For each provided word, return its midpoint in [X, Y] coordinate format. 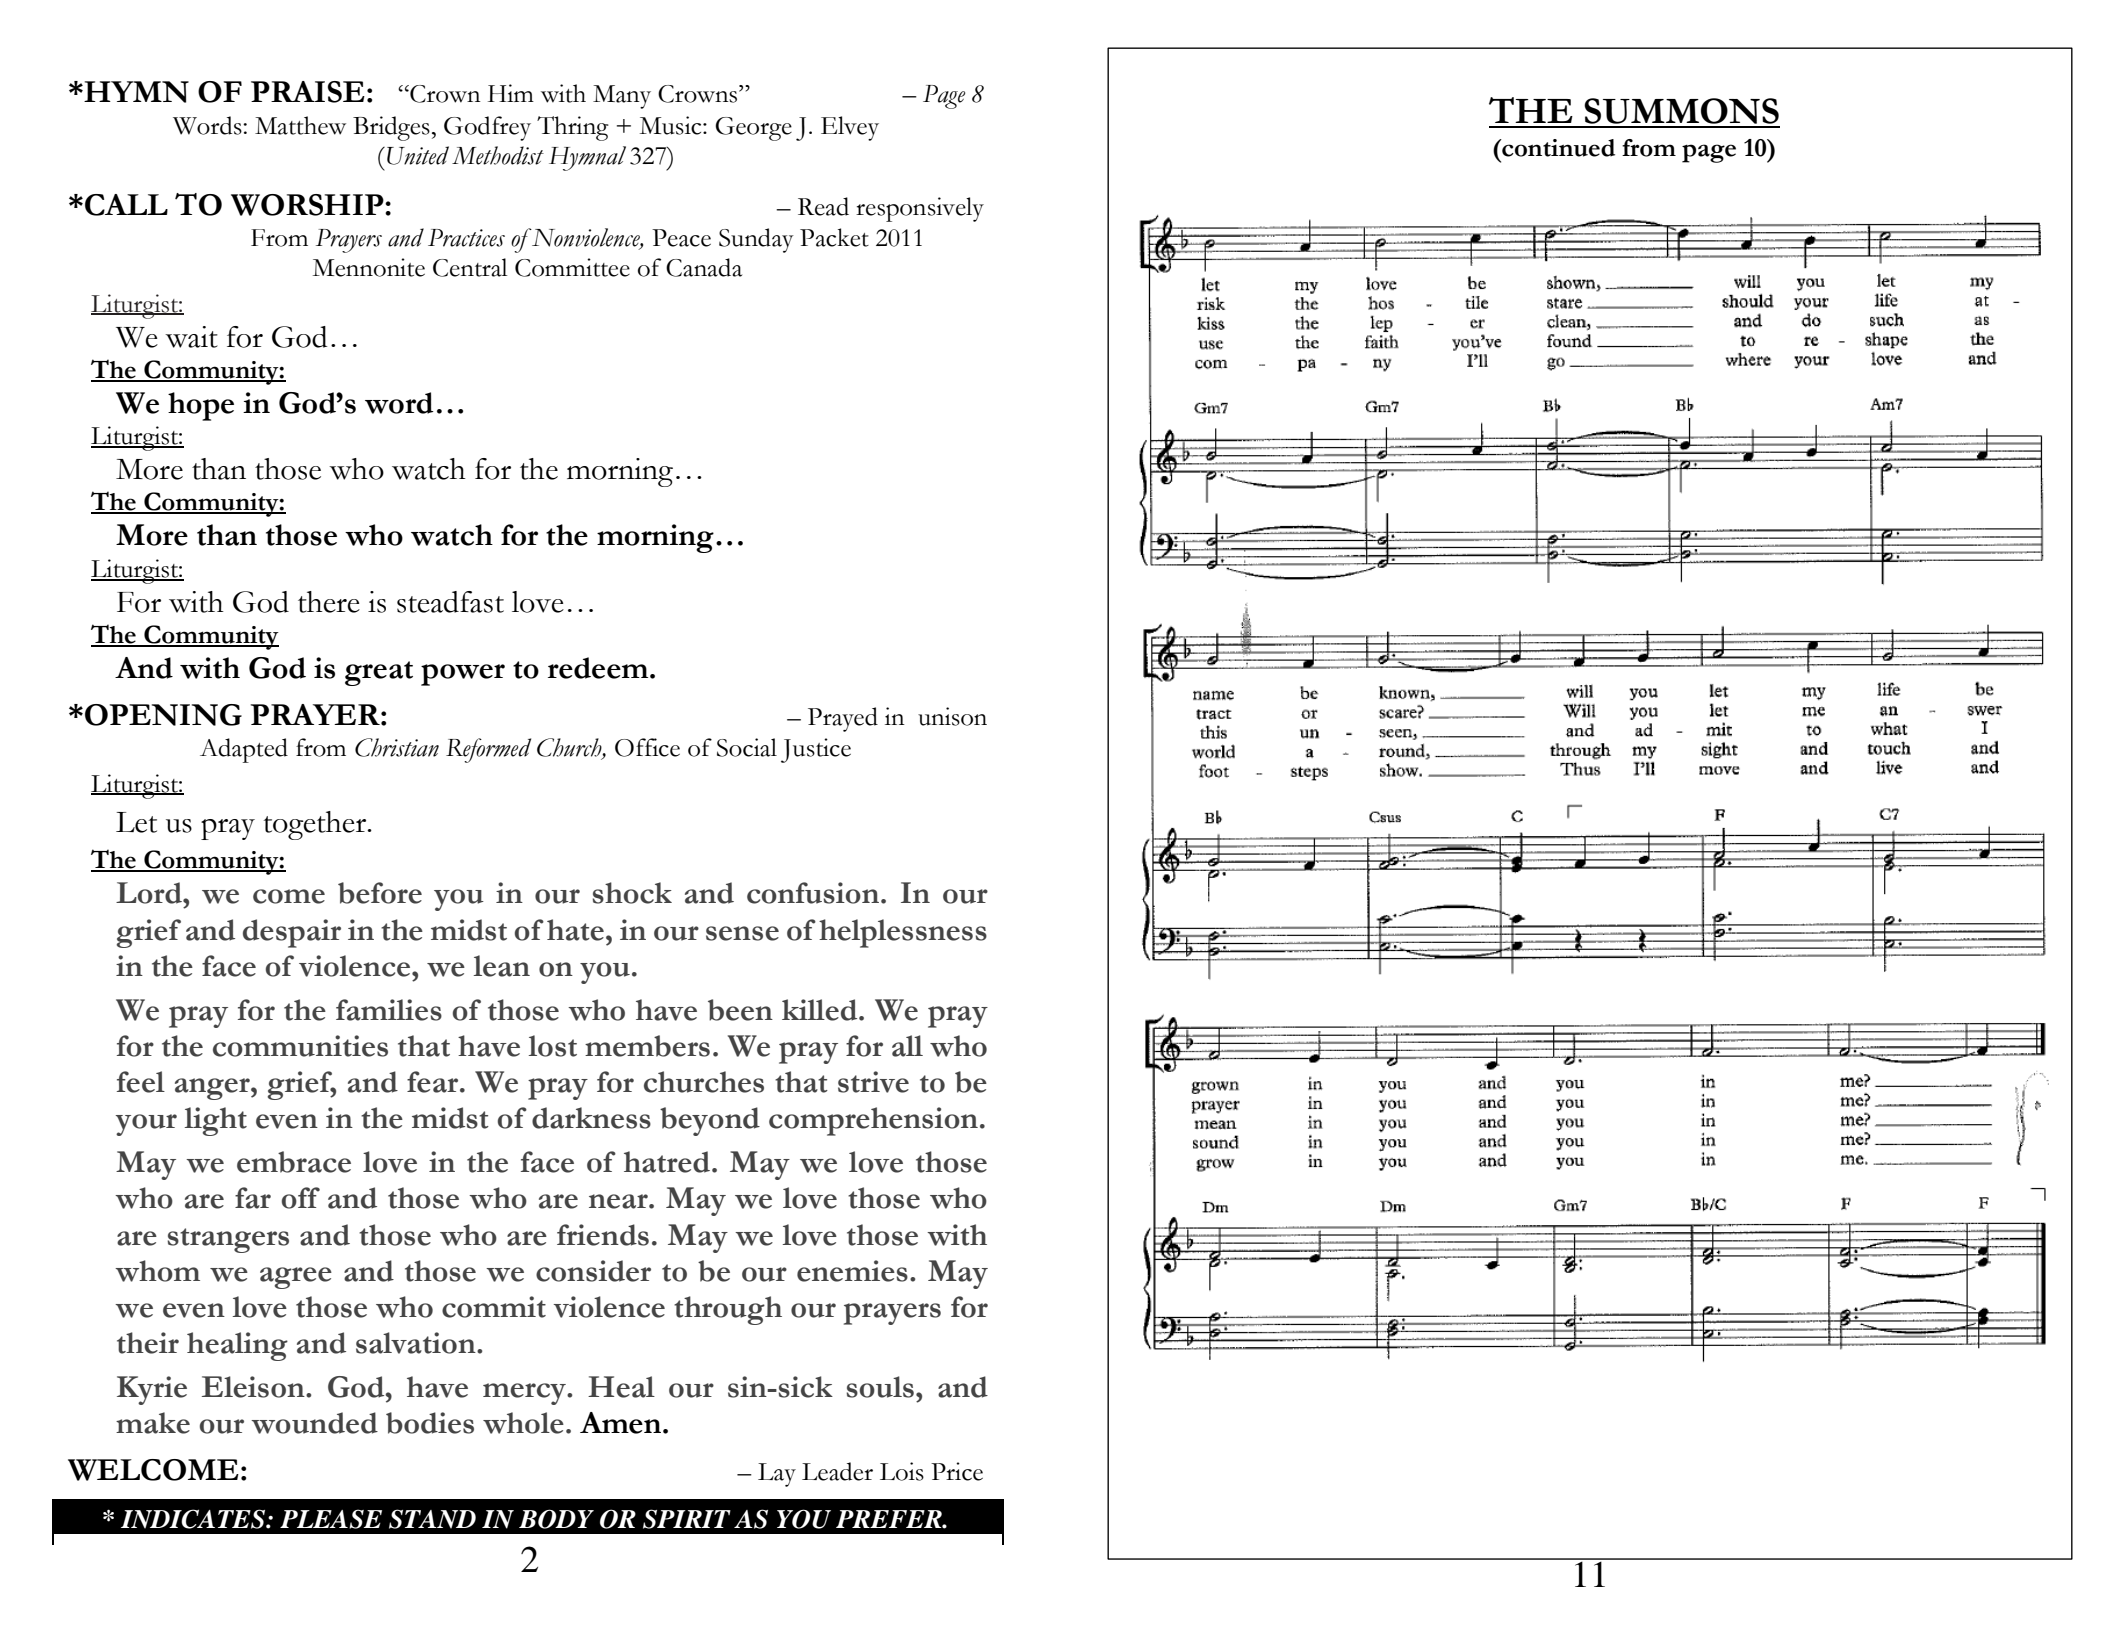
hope [201, 406]
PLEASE [331, 1519]
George [753, 129]
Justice [816, 750]
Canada [704, 267]
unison [952, 716]
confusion [813, 893]
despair [292, 933]
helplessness [903, 933]
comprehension [873, 1121]
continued [1557, 148]
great [379, 673]
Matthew [300, 125]
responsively [920, 209]
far [253, 1198]
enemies [852, 1271]
